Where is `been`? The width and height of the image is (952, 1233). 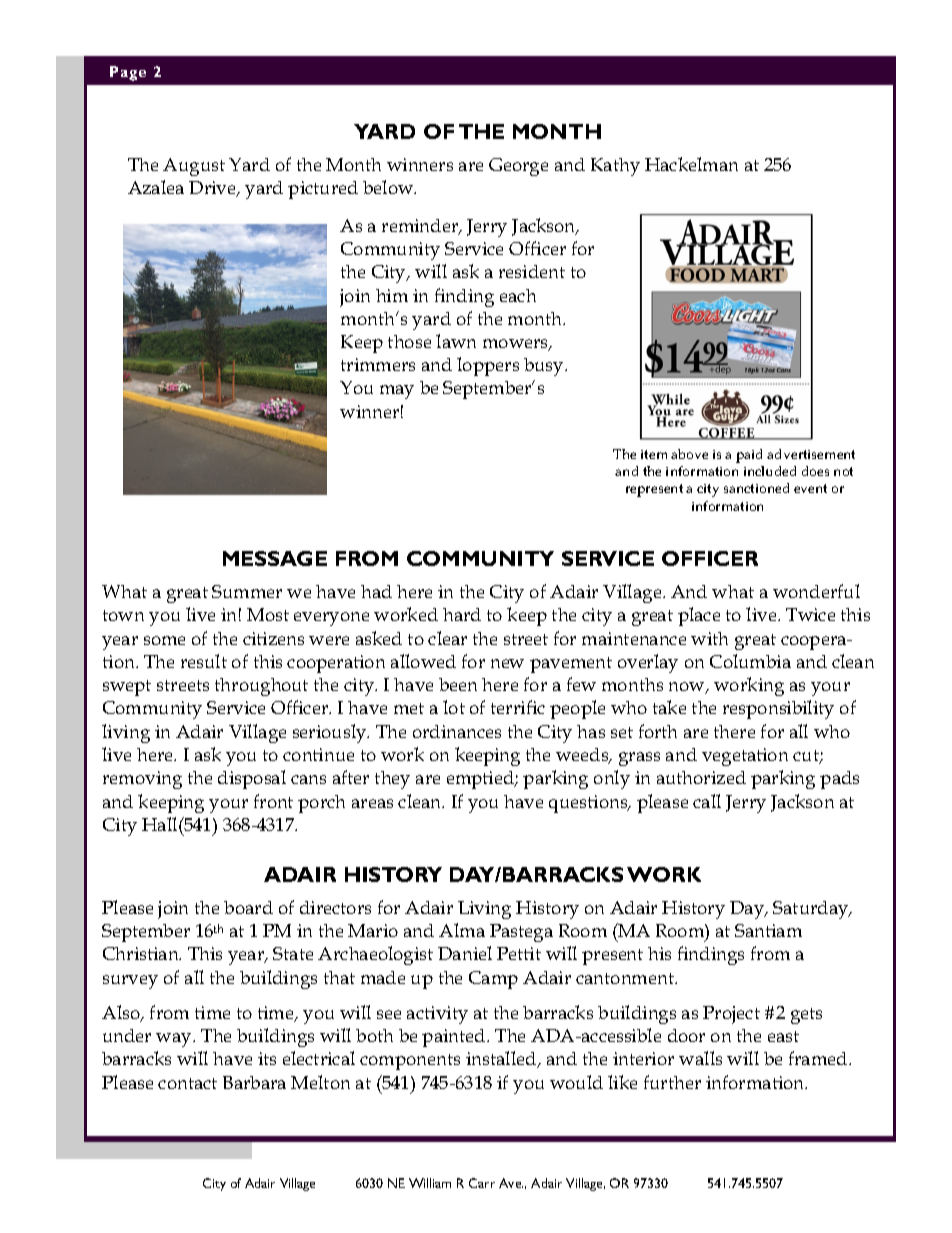 been is located at coordinates (458, 684).
